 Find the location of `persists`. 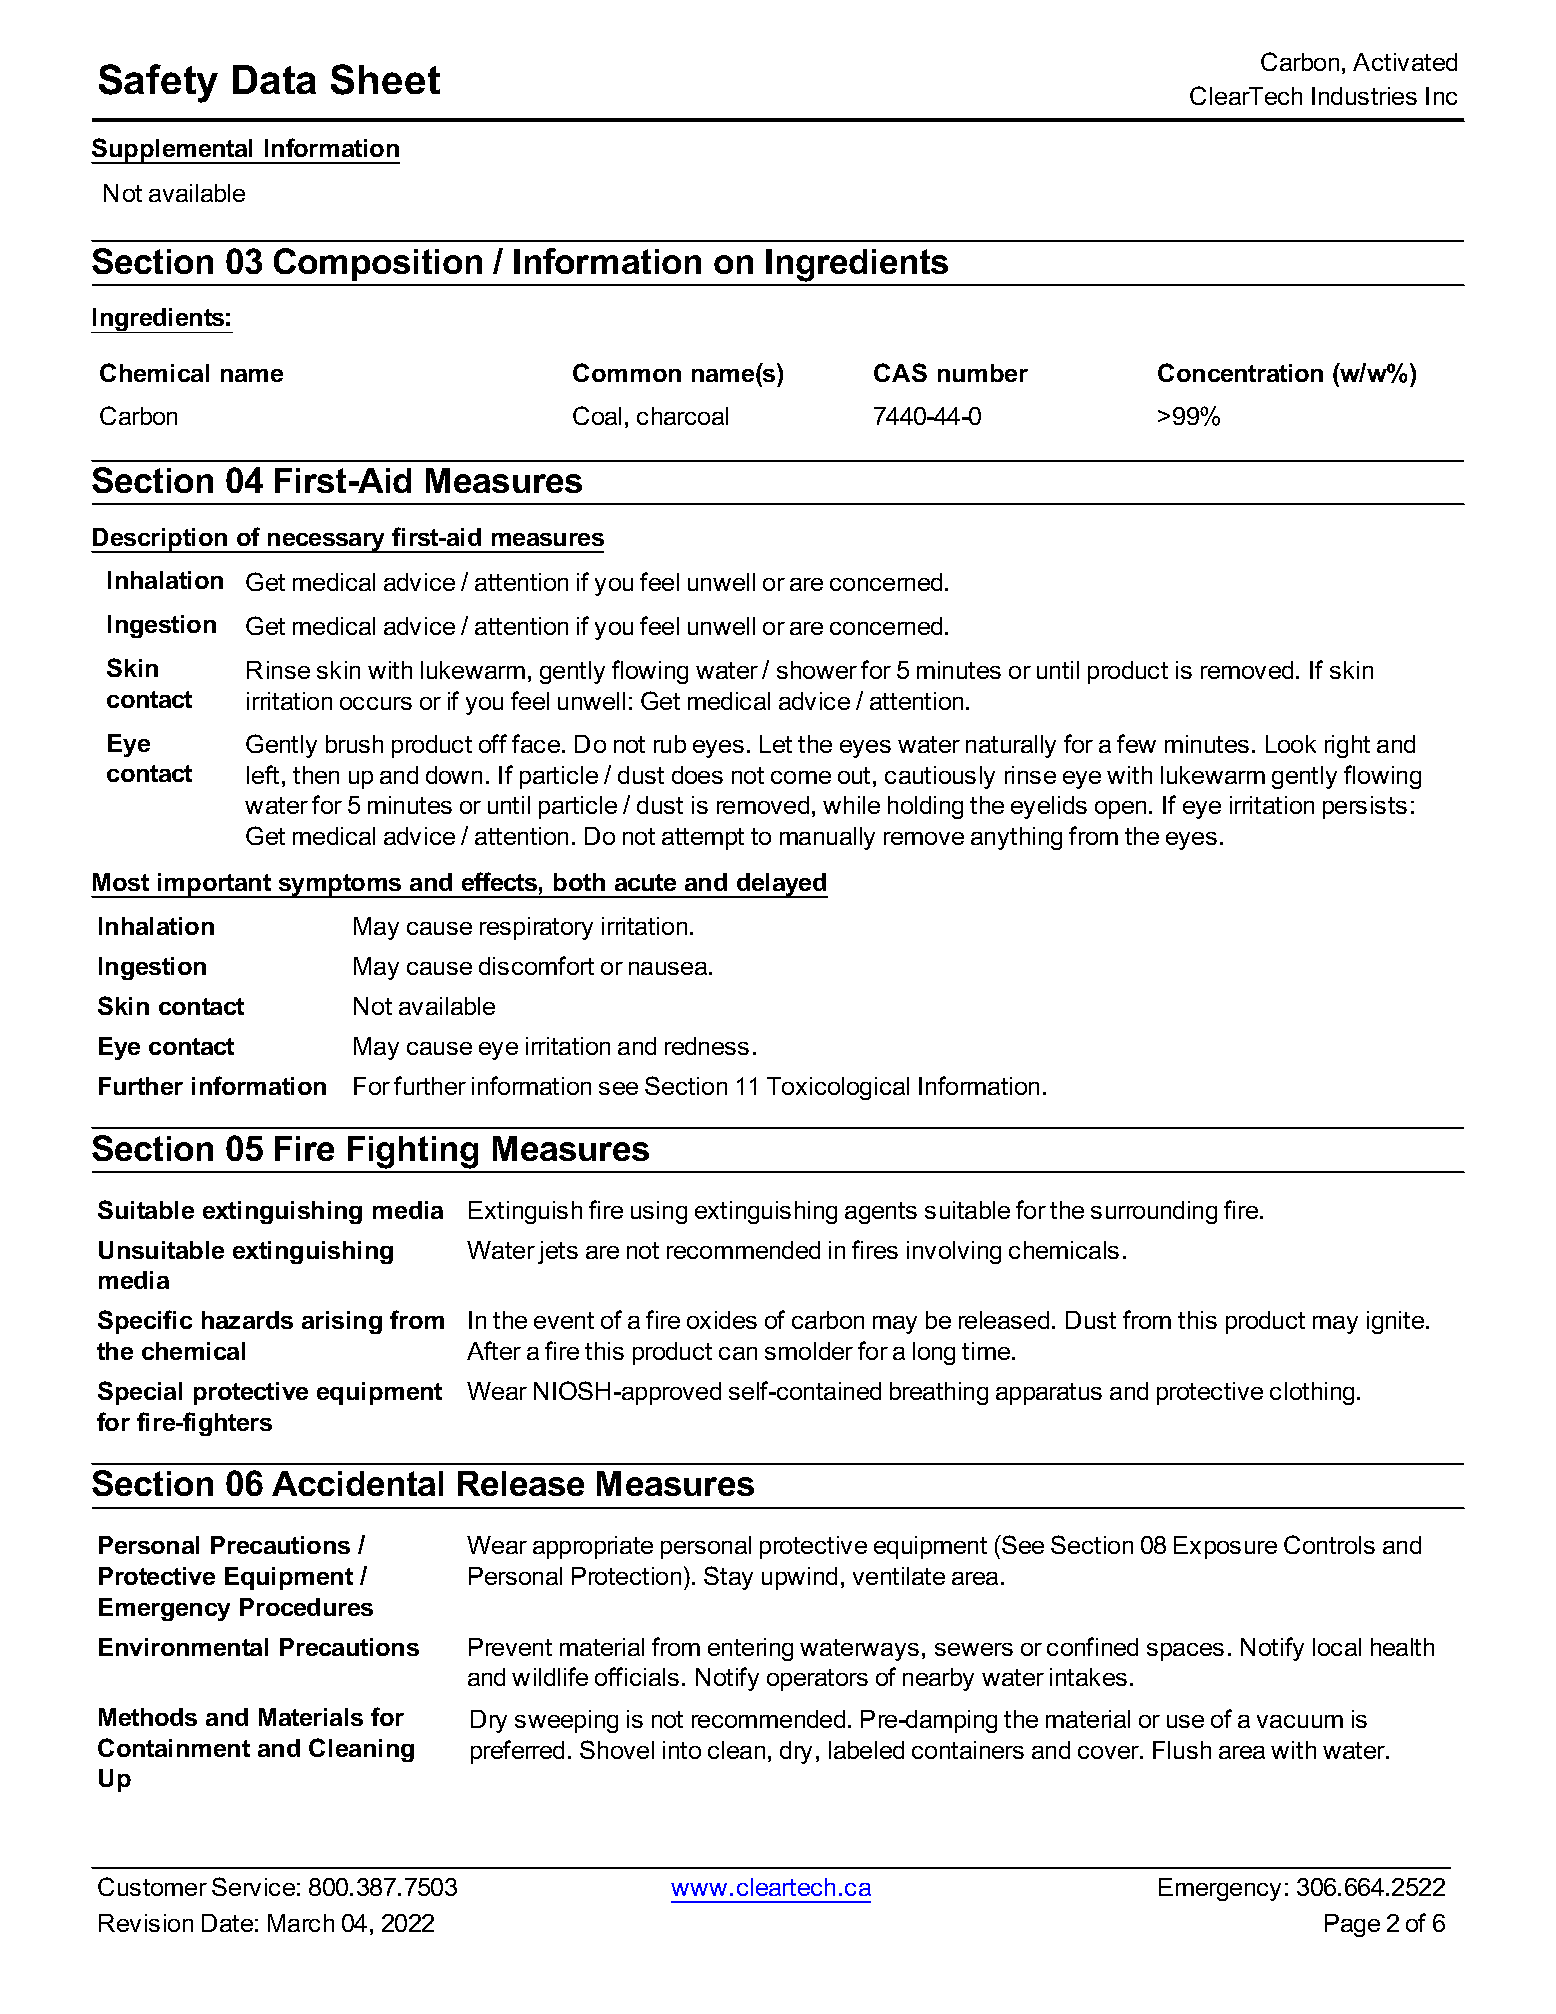

persists is located at coordinates (1365, 807).
